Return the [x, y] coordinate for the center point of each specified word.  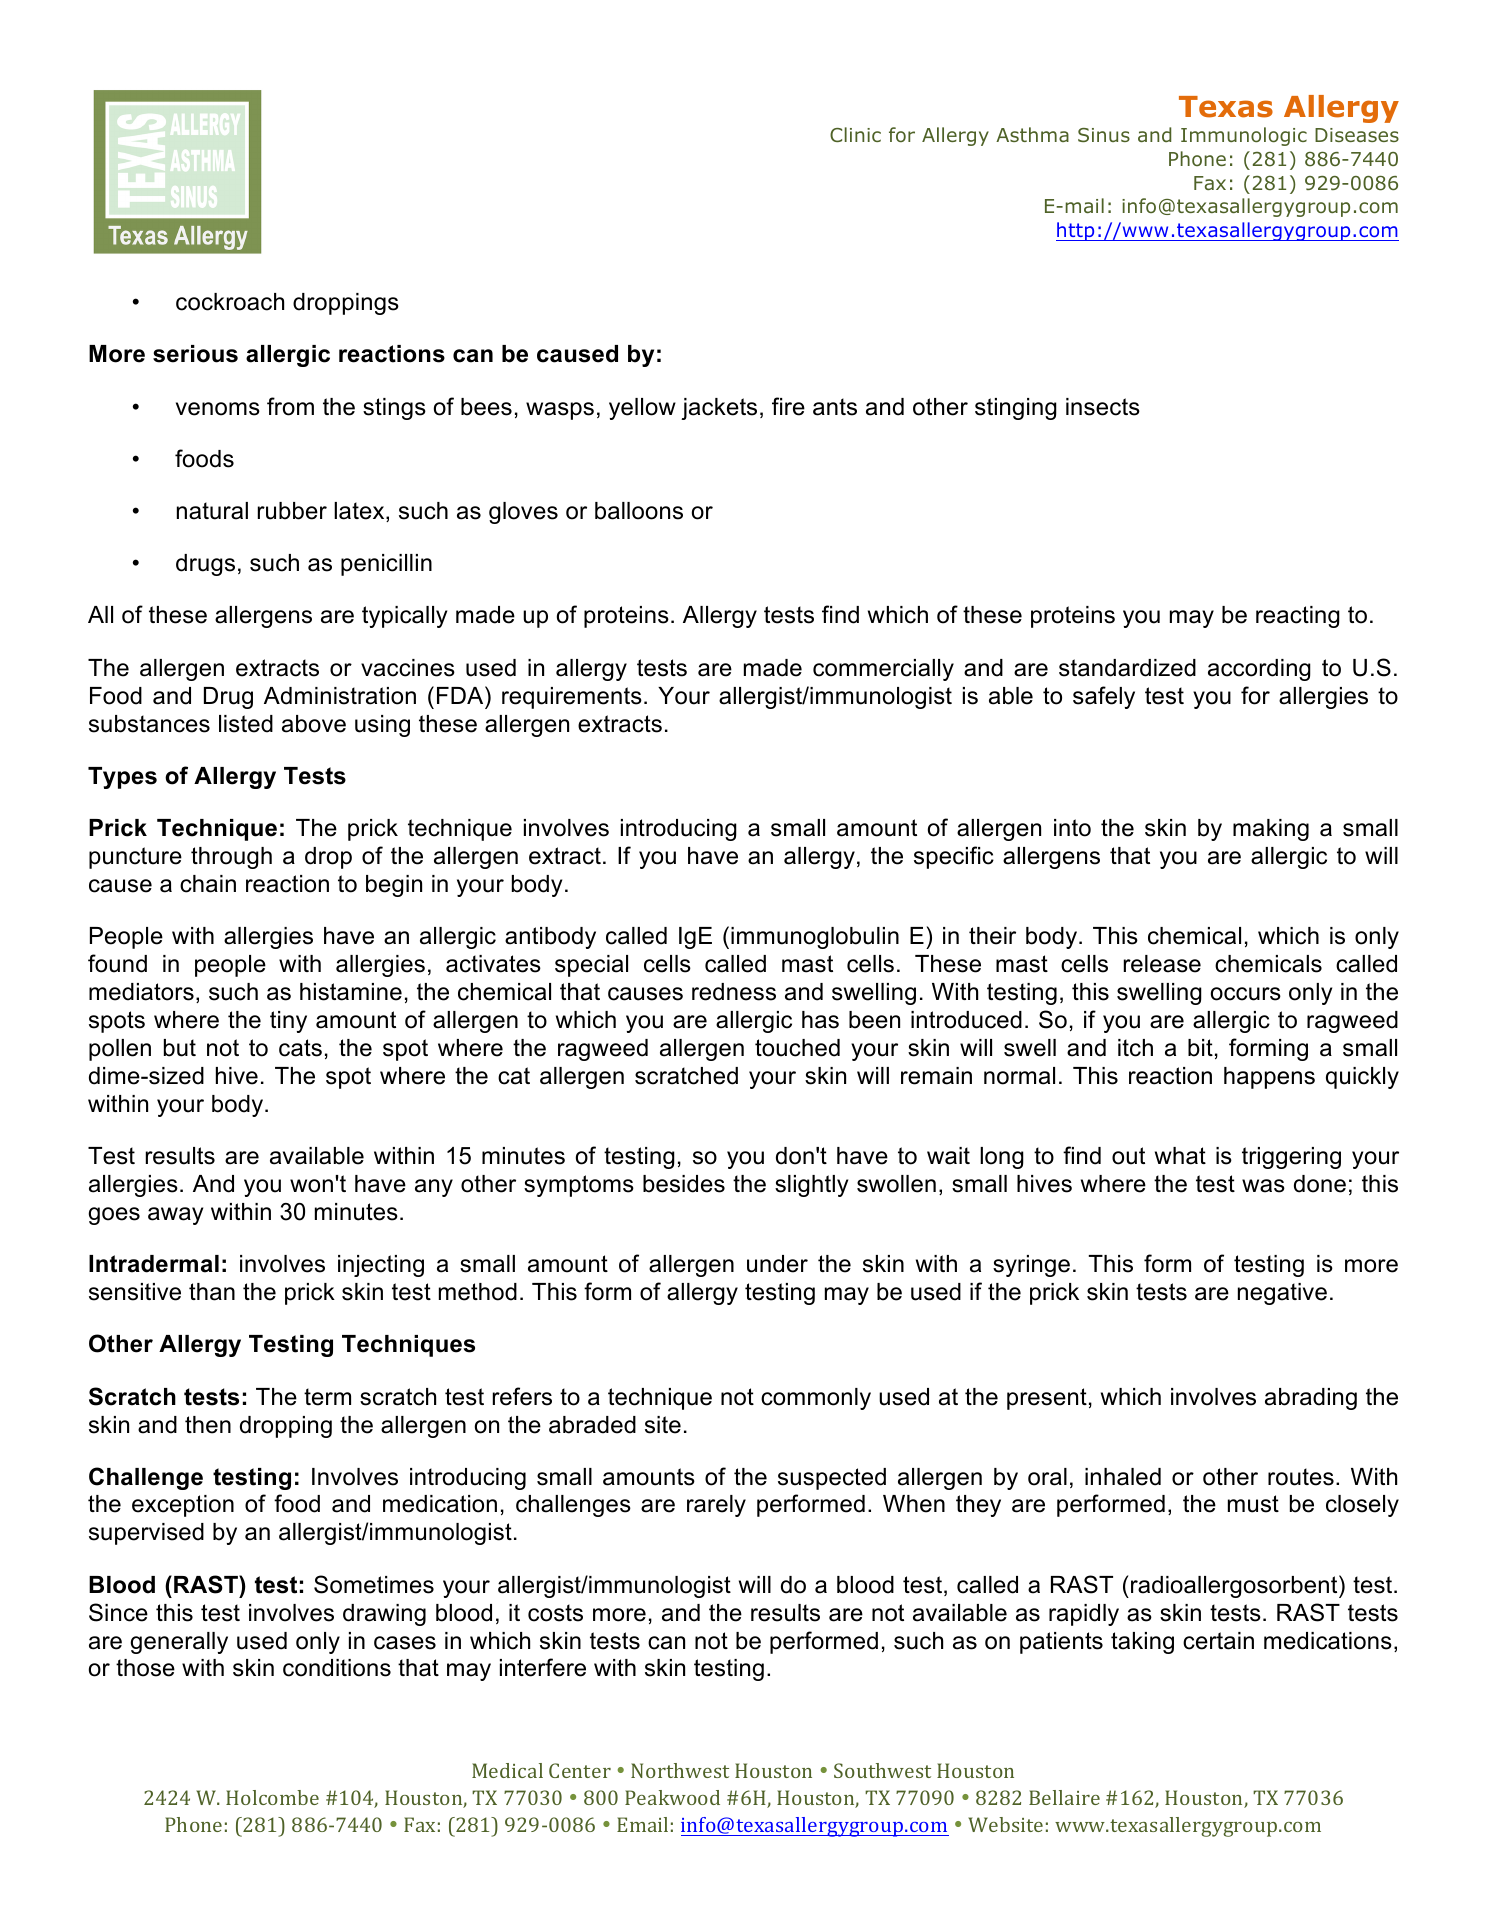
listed [246, 724]
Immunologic [1244, 136]
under [777, 1264]
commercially [883, 670]
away [175, 1216]
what [1180, 1156]
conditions [337, 1668]
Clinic [855, 134]
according [1259, 670]
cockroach [230, 302]
